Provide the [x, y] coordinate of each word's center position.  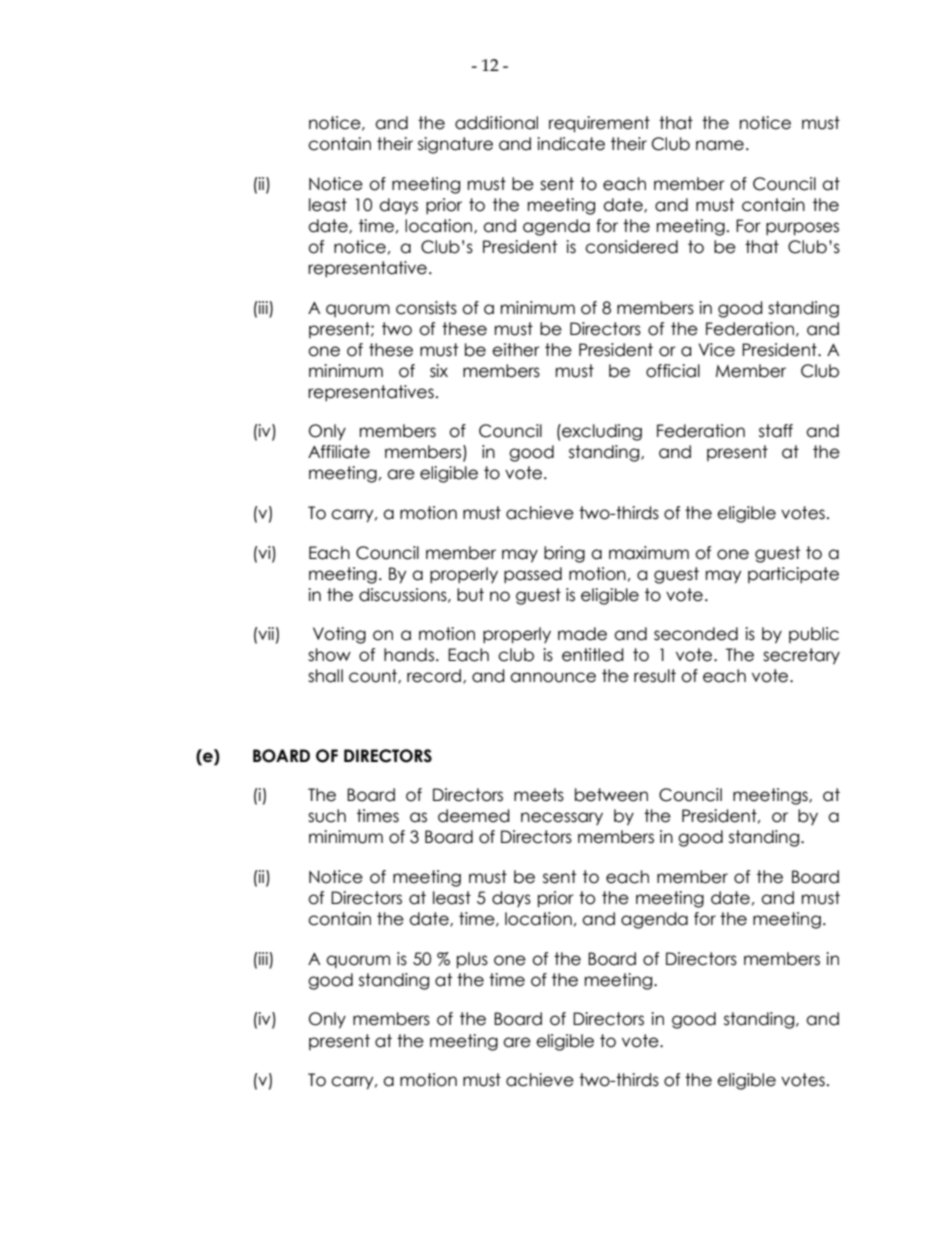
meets [539, 795]
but [470, 595]
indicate [571, 144]
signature [455, 145]
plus [472, 960]
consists [426, 308]
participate [793, 575]
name [720, 145]
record [434, 676]
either [516, 350]
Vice [716, 350]
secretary [801, 656]
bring [564, 554]
